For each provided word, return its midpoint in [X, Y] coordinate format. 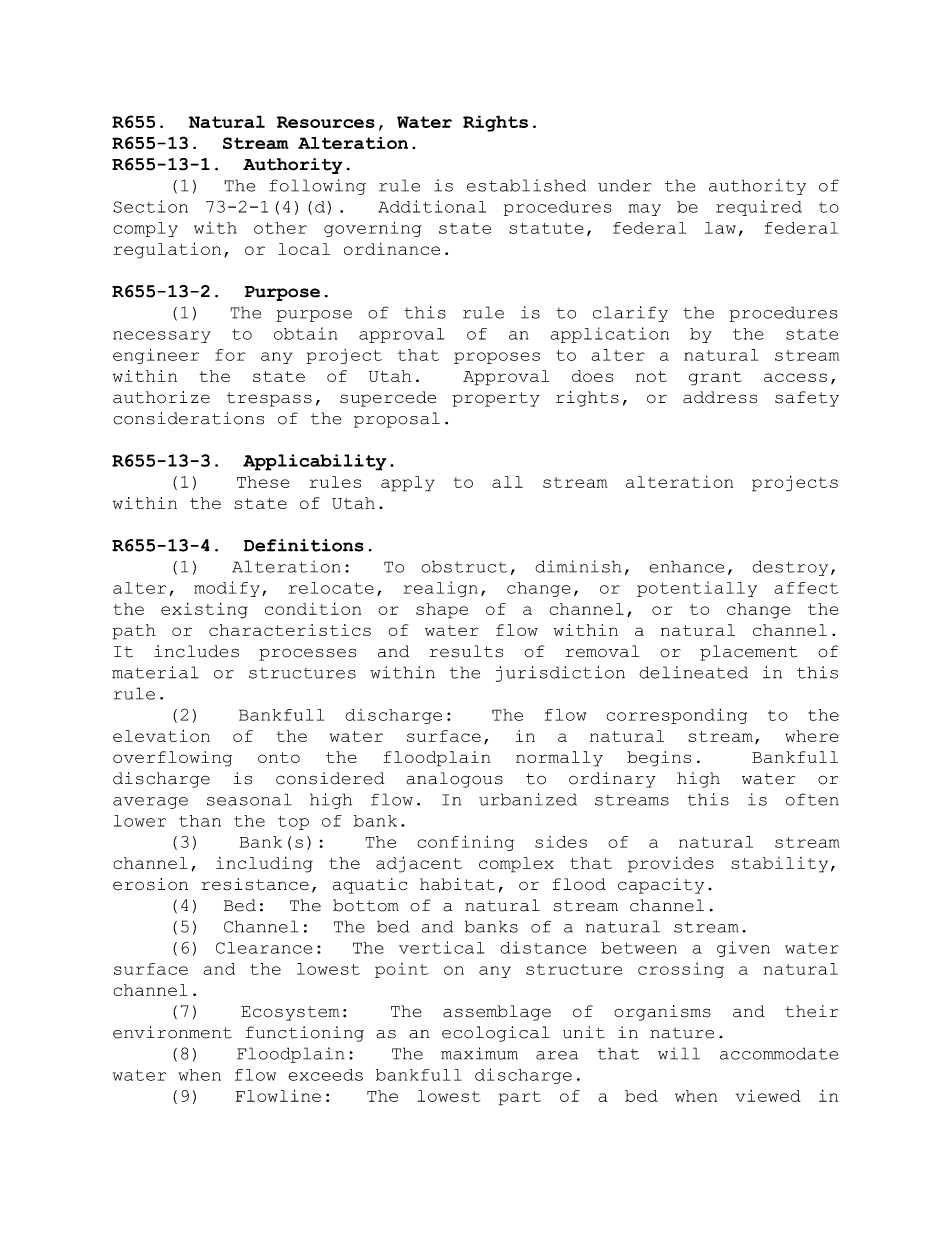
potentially [697, 589]
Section [150, 206]
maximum [479, 1053]
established [526, 185]
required [759, 208]
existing [204, 610]
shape [442, 611]
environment [172, 1032]
